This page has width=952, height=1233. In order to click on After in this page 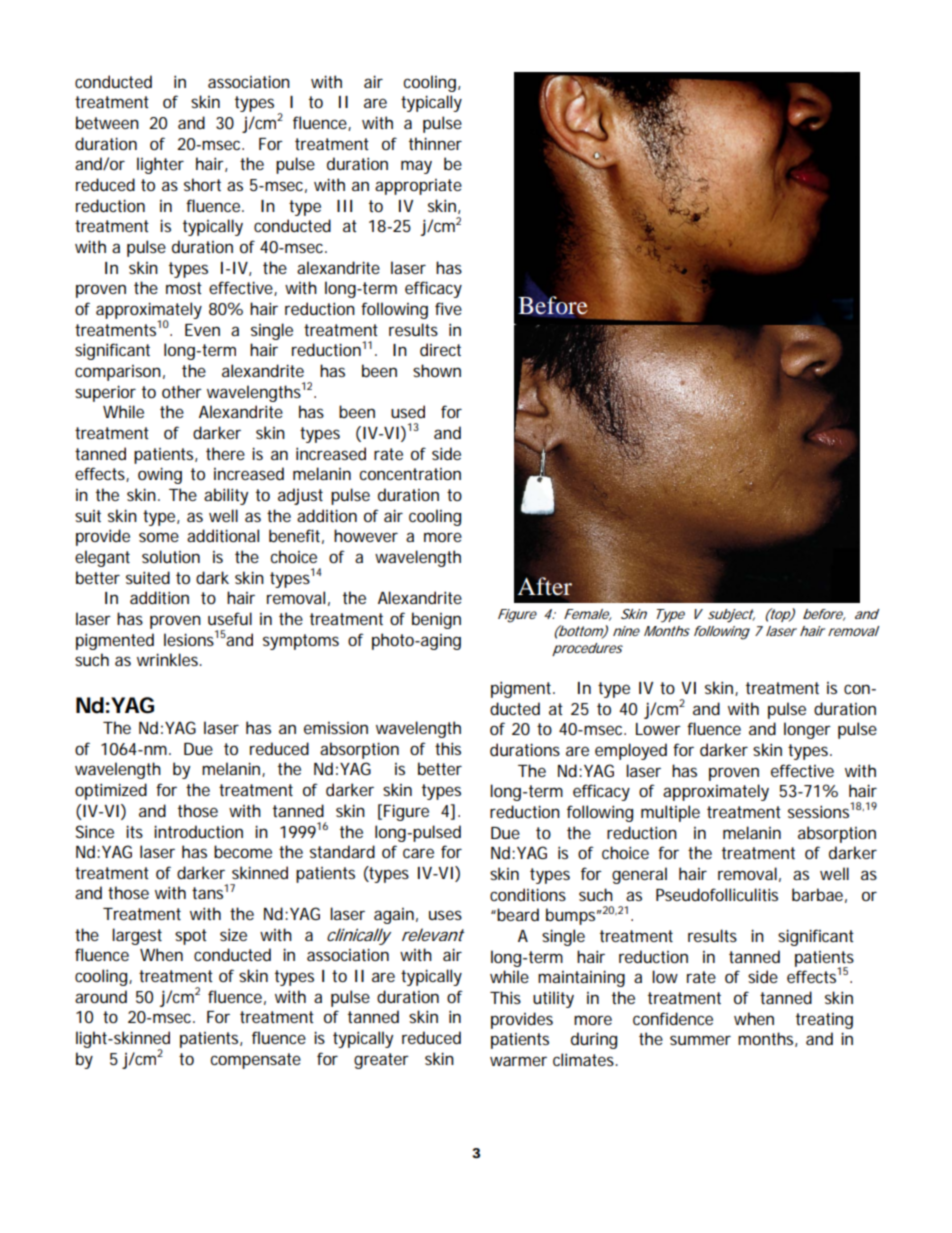, I will do `click(545, 586)`.
